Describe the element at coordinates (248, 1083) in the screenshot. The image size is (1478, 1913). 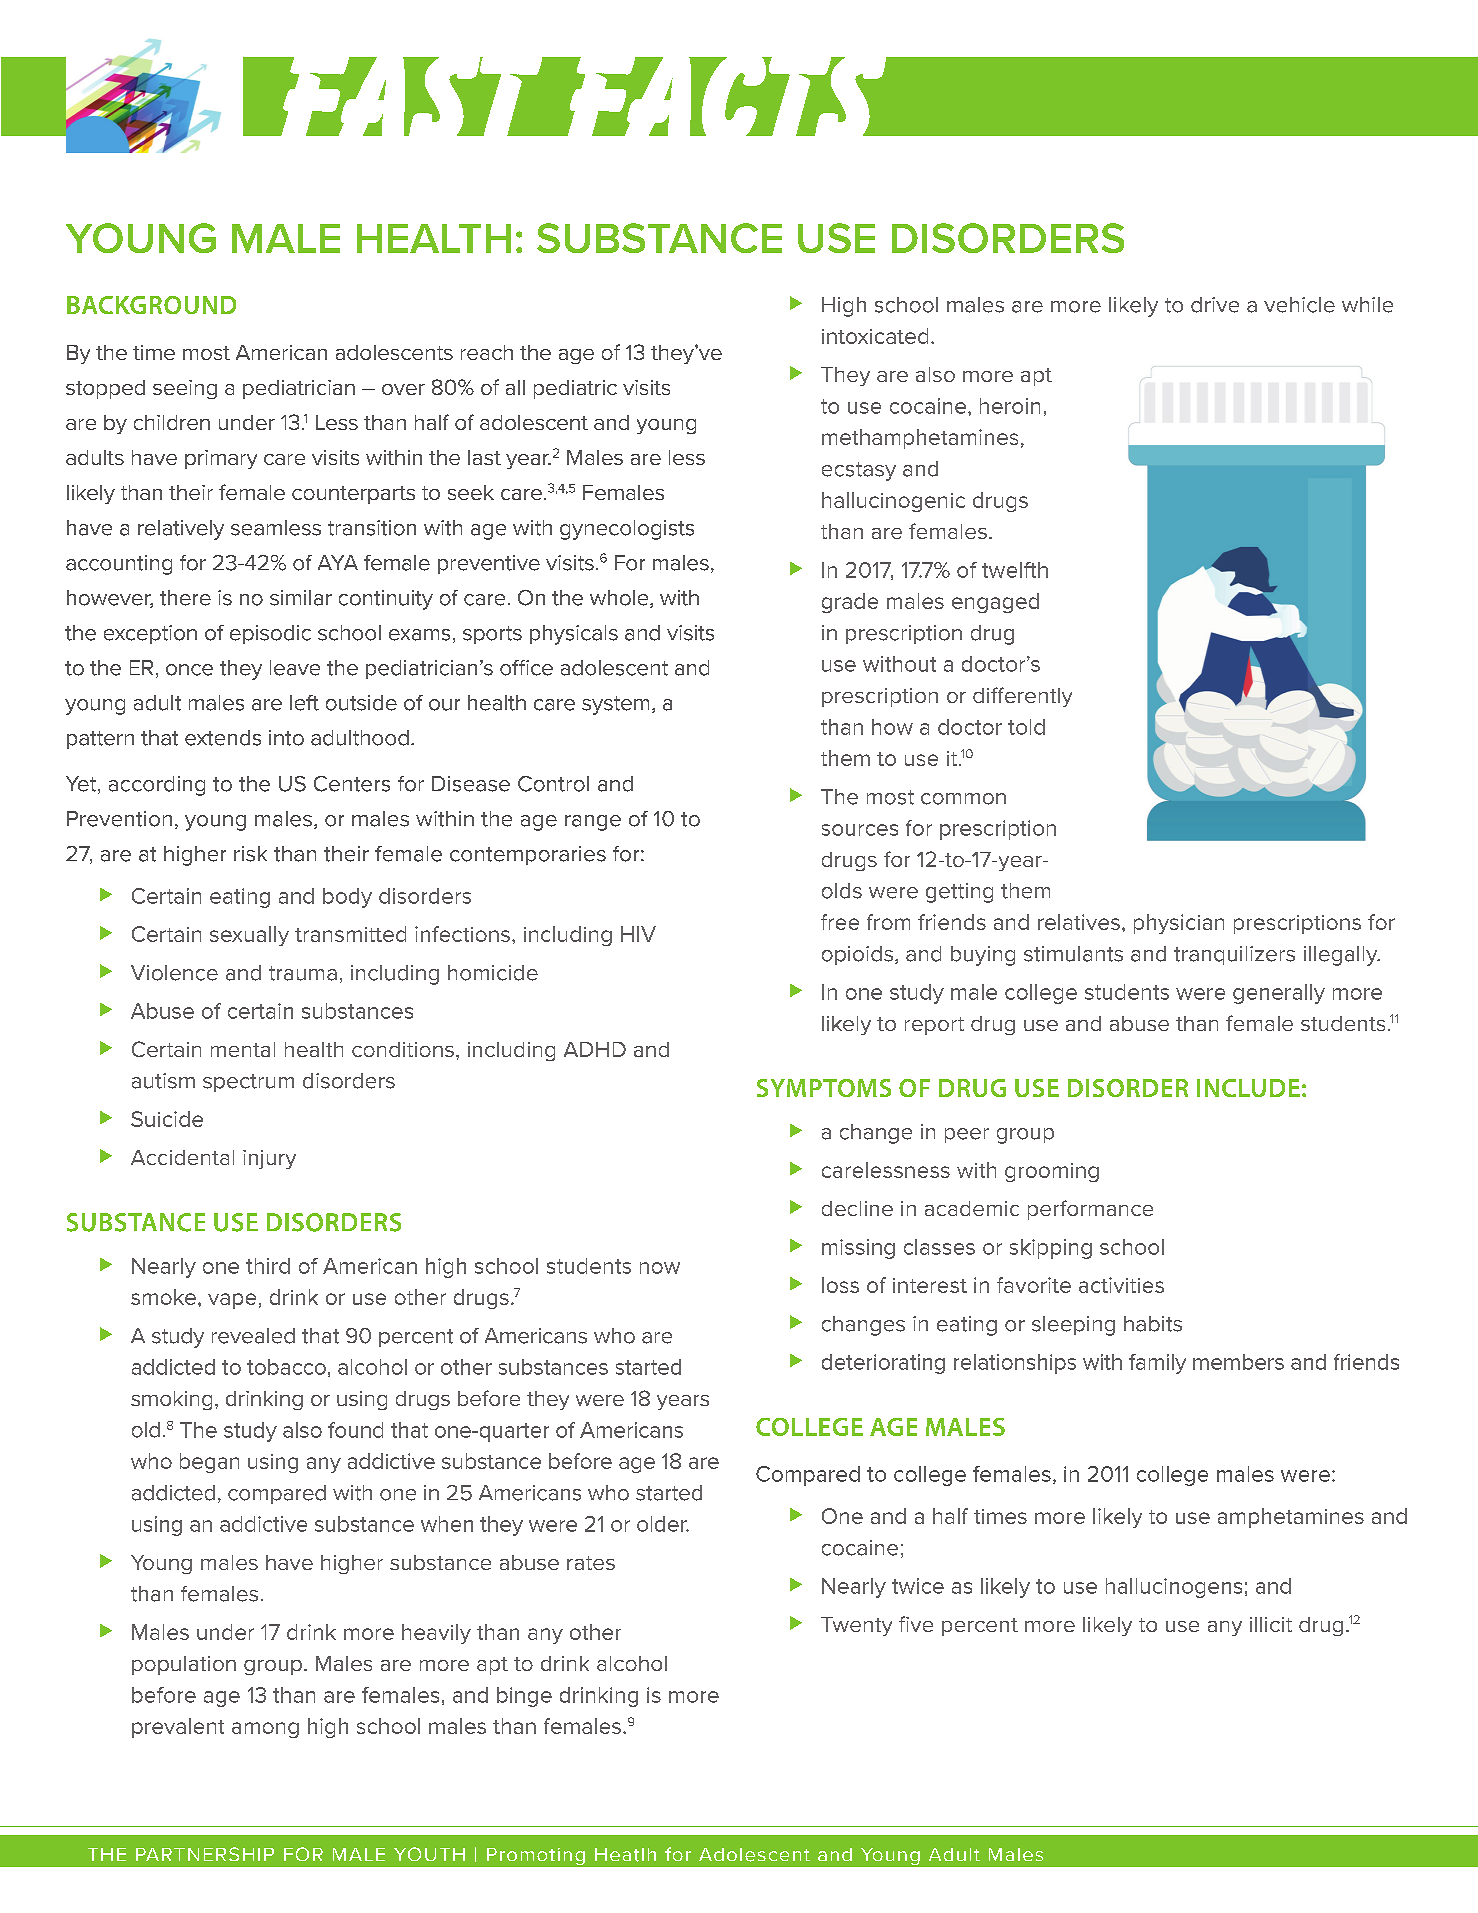
I see `spectrum` at that location.
